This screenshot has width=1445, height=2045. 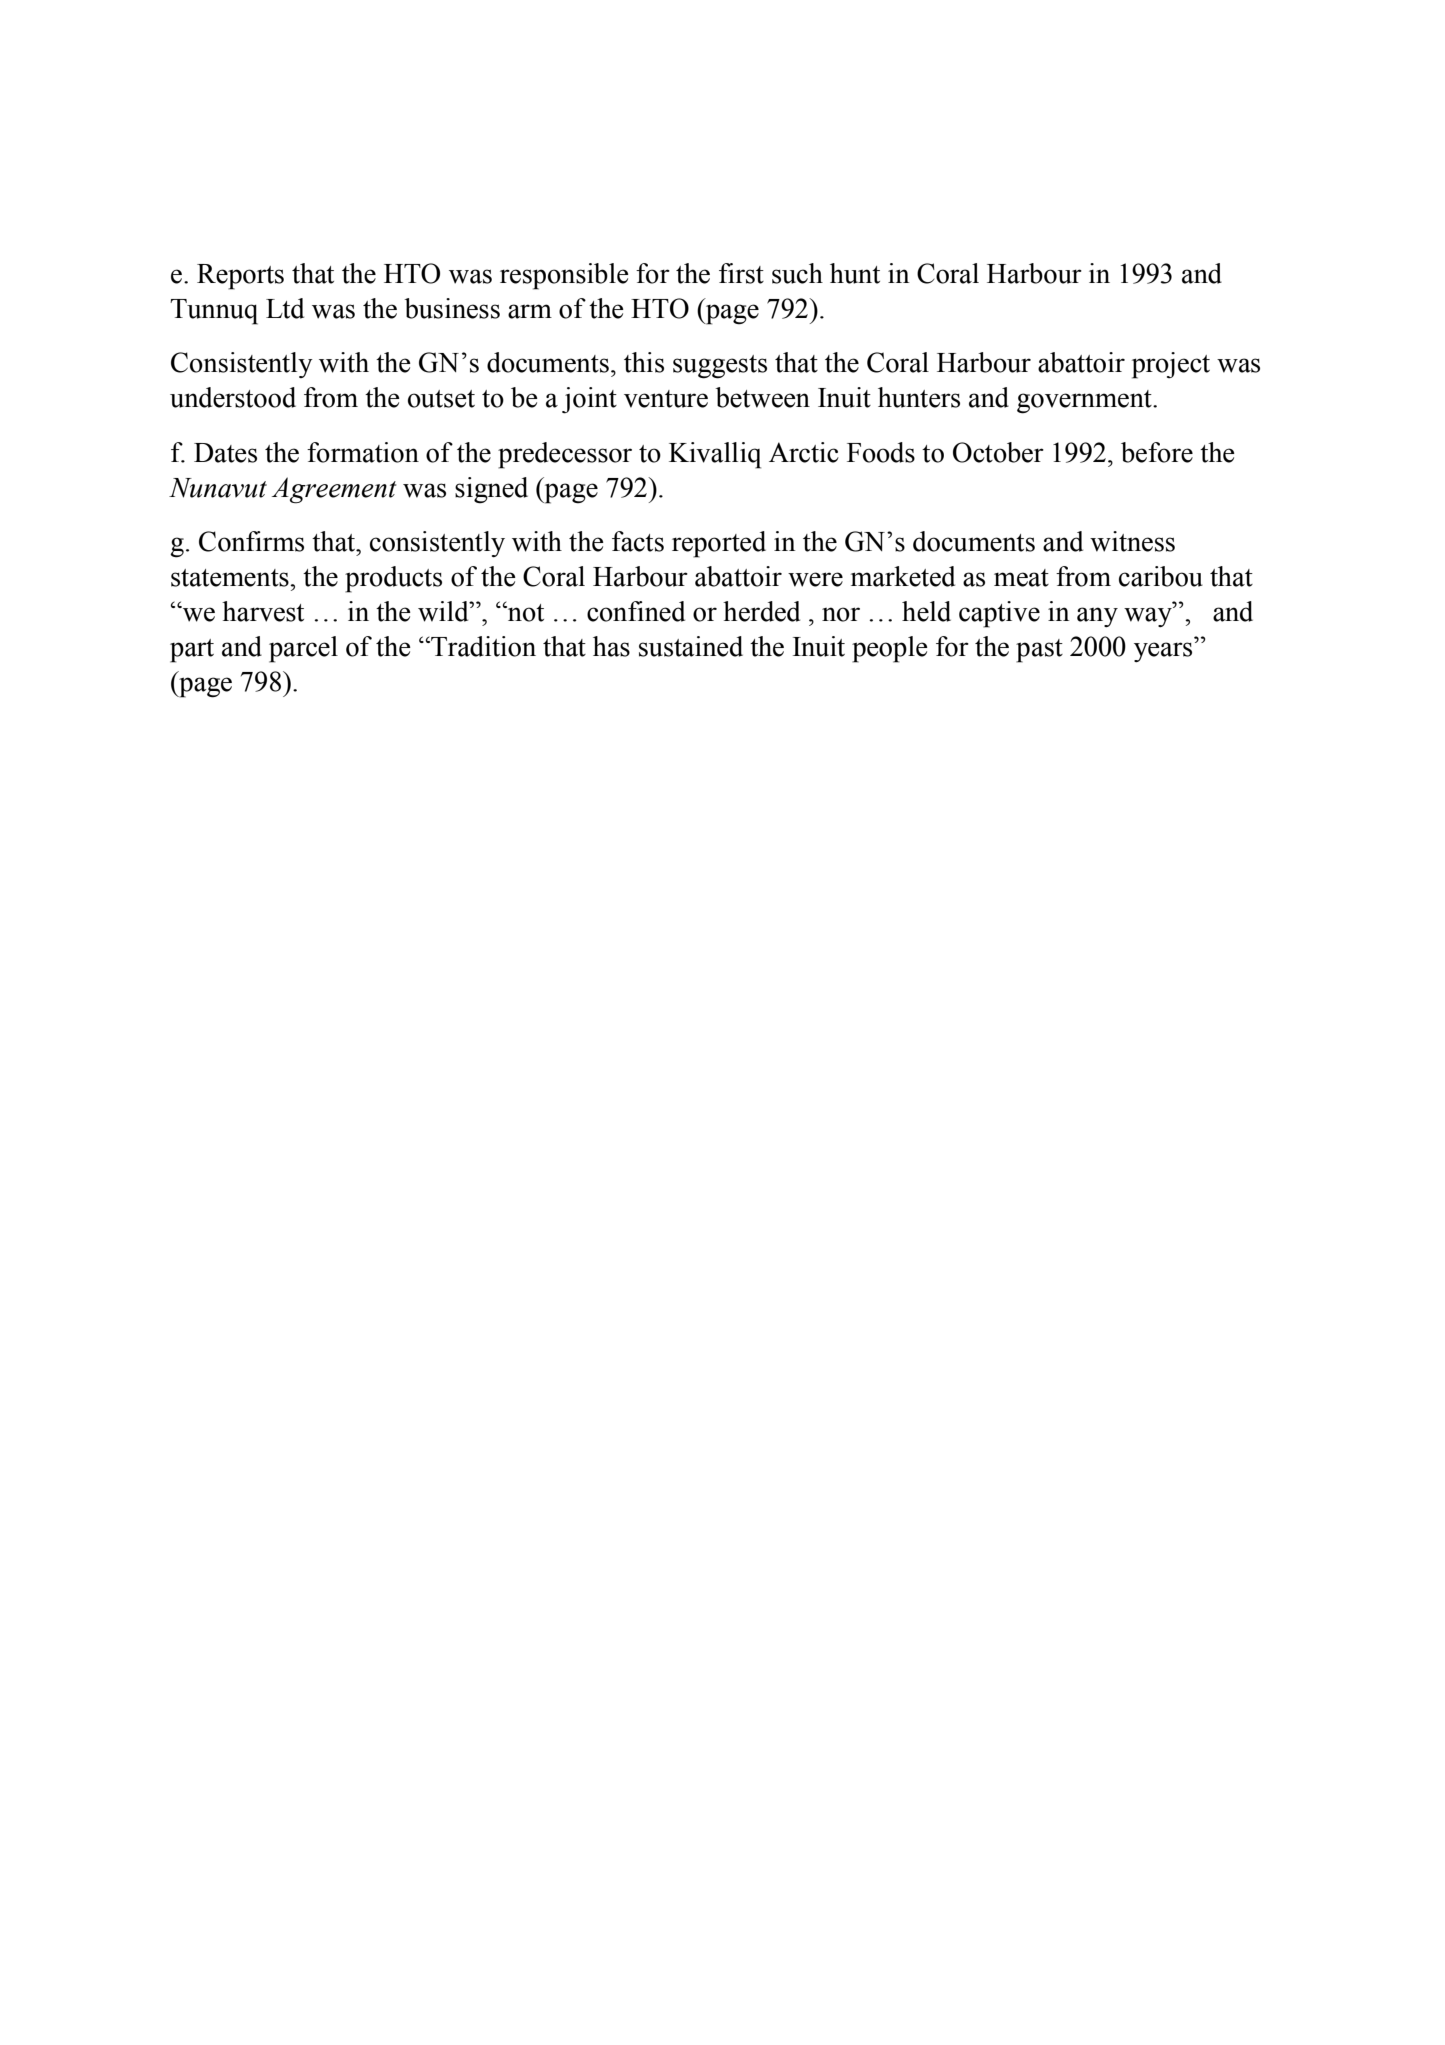 I want to click on Reports, so click(x=240, y=277).
